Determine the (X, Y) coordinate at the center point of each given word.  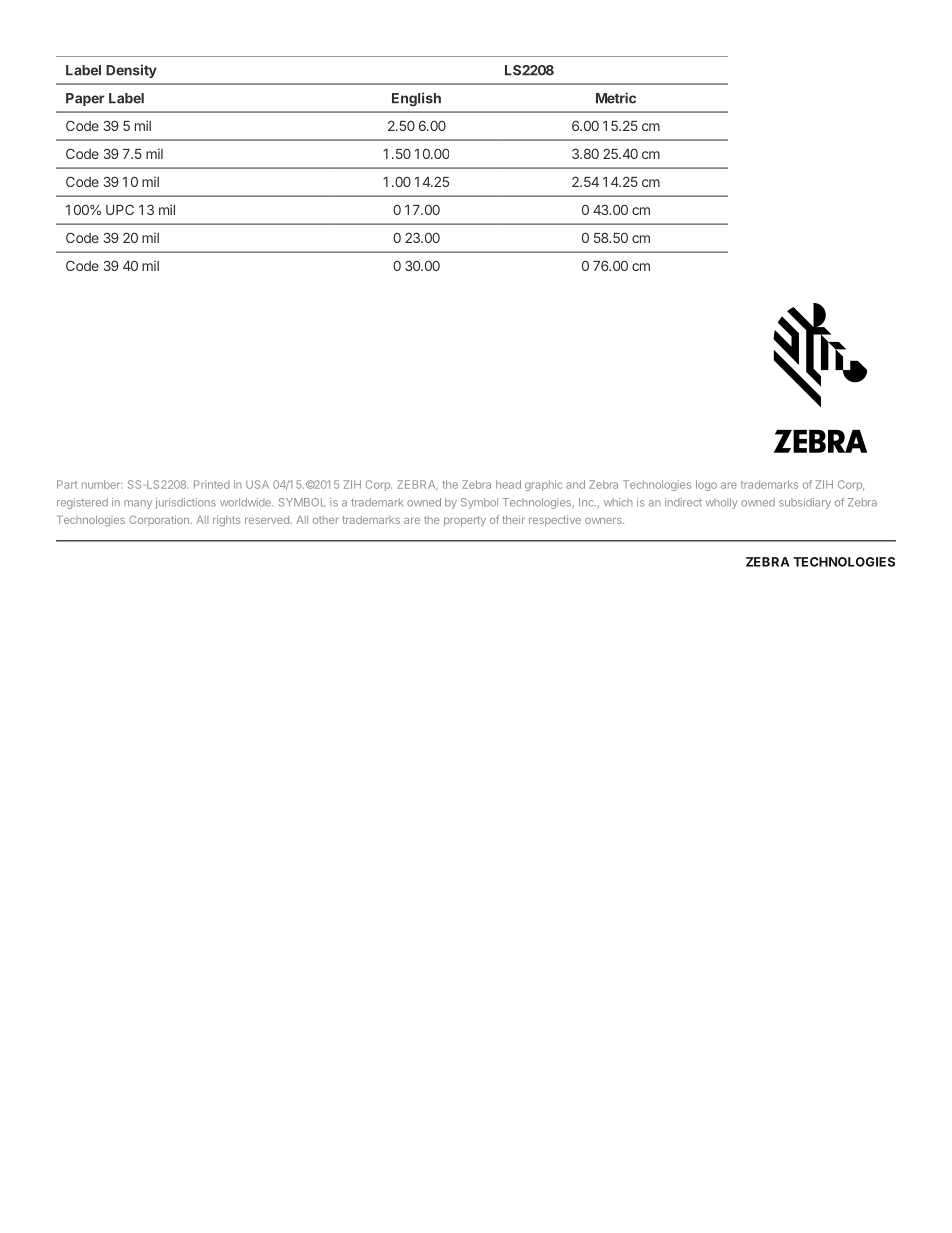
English (416, 99)
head (508, 484)
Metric (616, 98)
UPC (120, 209)
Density (131, 71)
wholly (722, 503)
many (138, 504)
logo (706, 485)
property (465, 521)
